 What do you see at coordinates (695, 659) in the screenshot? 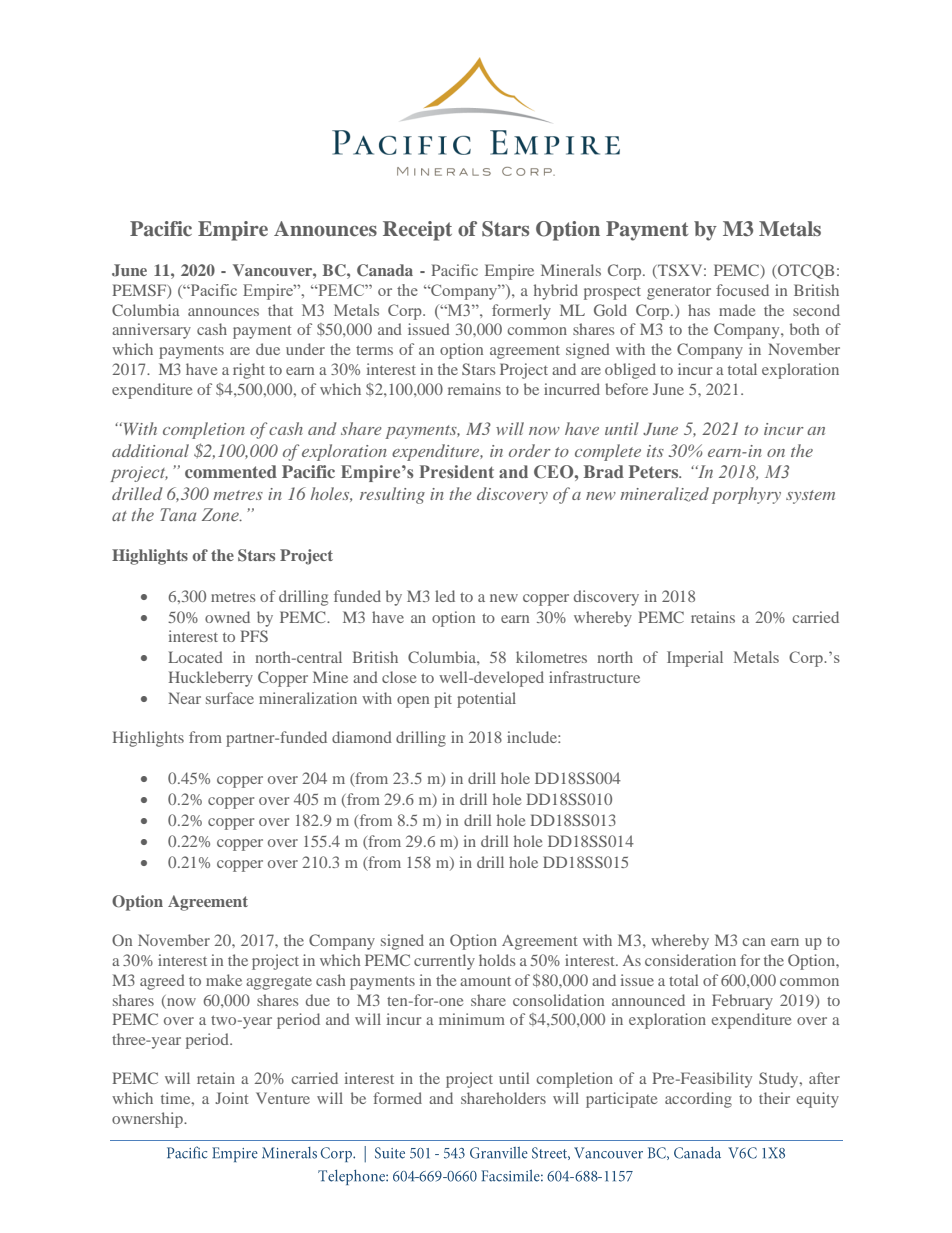
I see `Imperial` at bounding box center [695, 659].
